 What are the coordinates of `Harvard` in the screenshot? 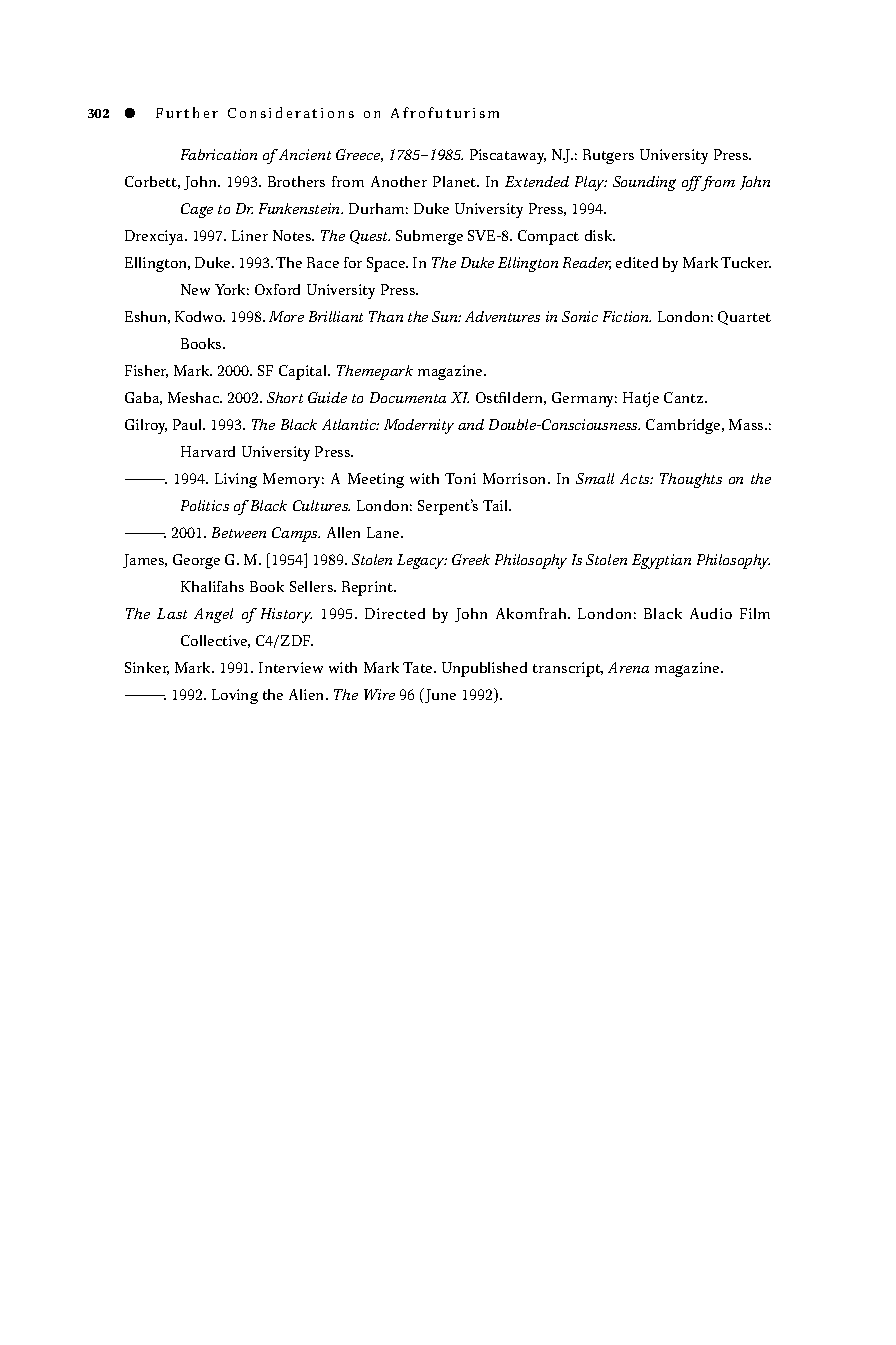 It's located at (208, 451).
